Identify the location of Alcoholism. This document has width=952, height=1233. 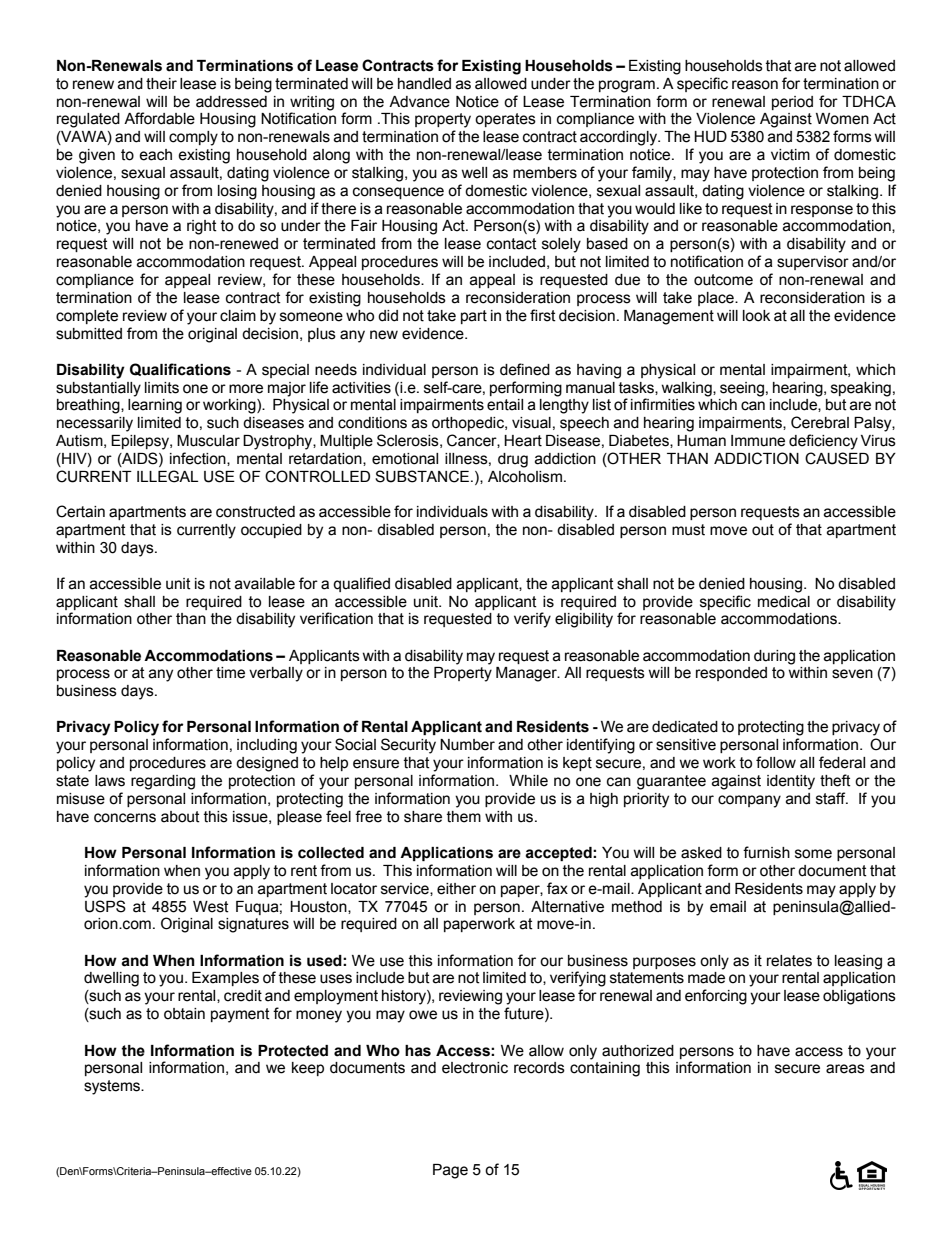
(525, 477).
